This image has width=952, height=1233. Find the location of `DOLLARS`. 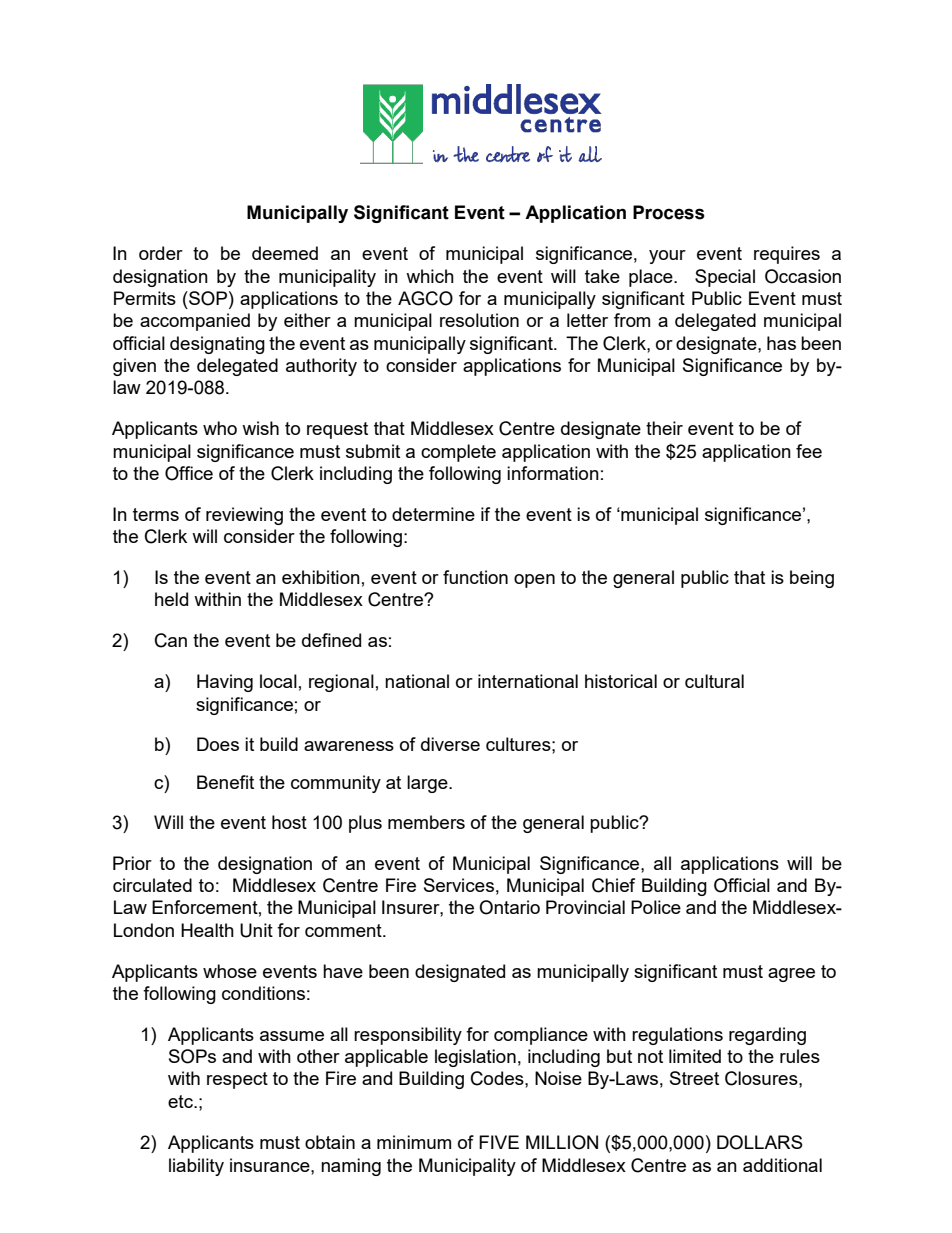

DOLLARS is located at coordinates (760, 1142).
